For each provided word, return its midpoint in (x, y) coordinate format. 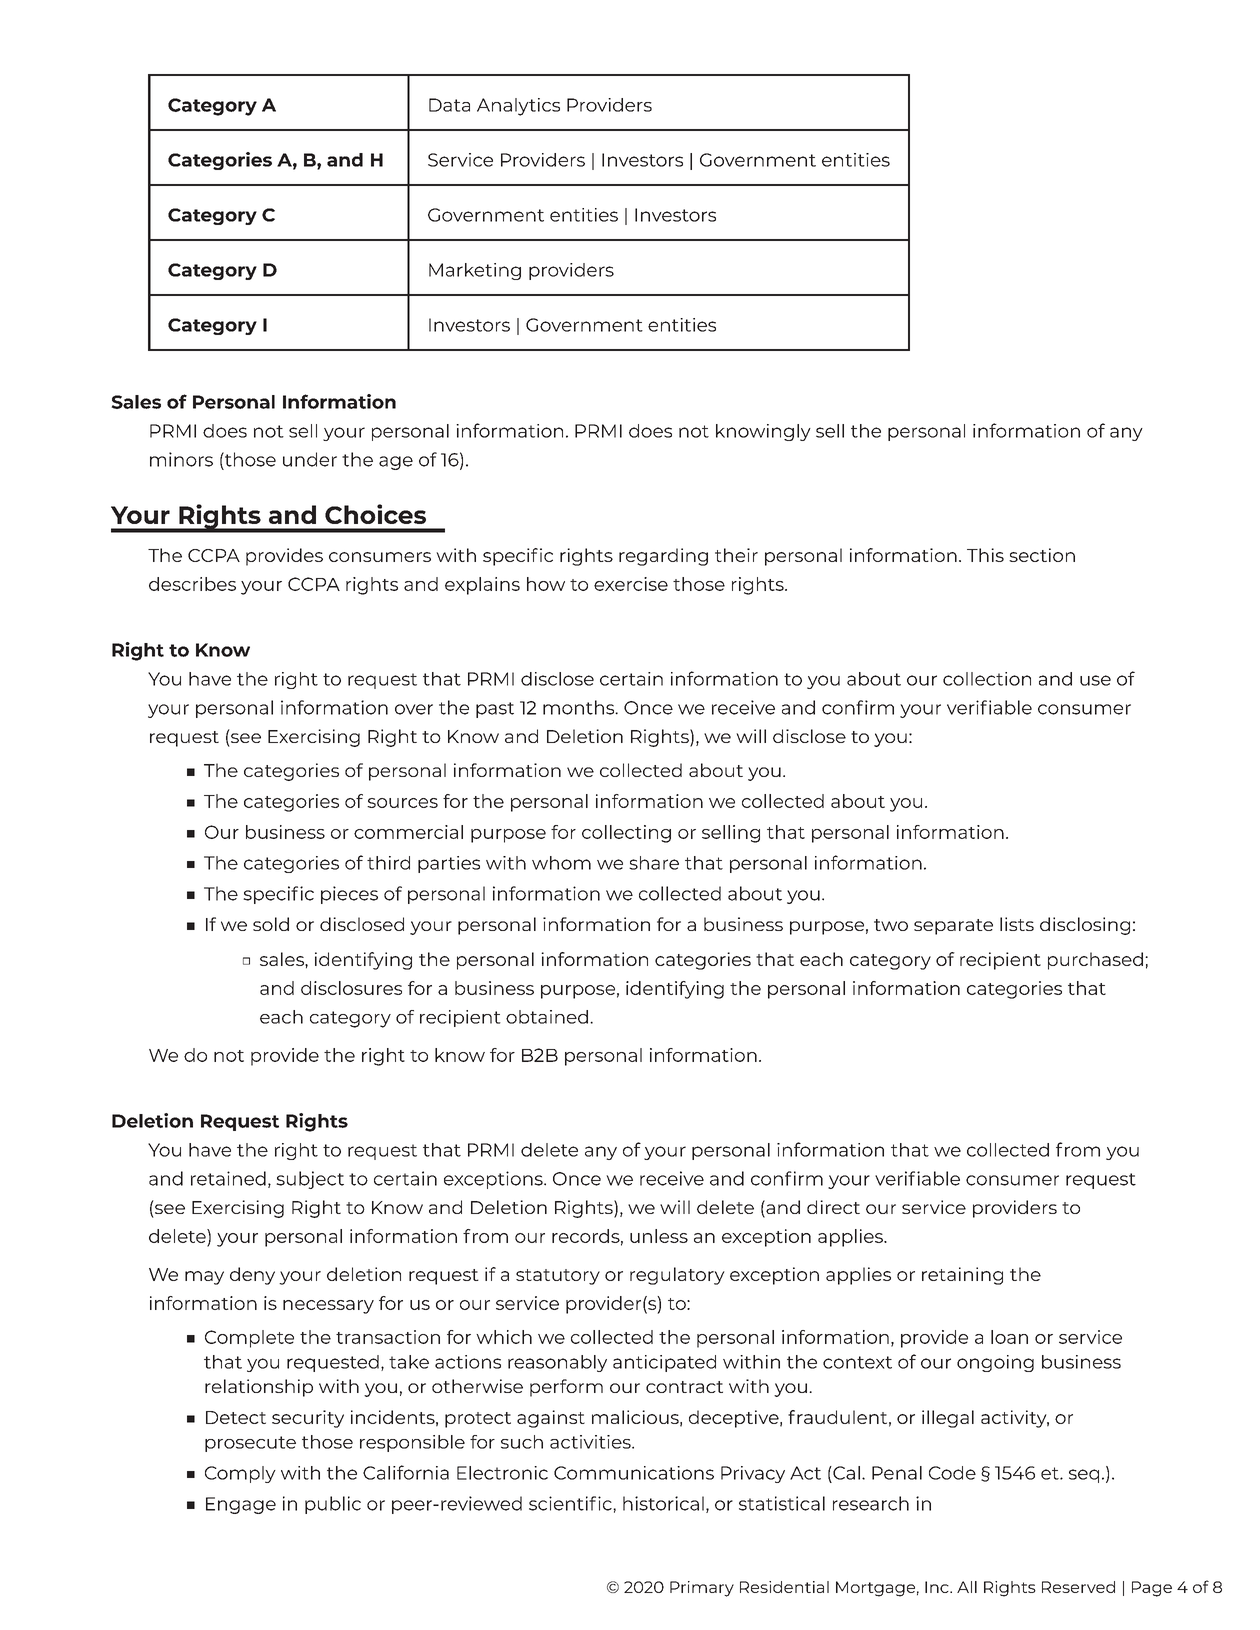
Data (449, 105)
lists (1017, 924)
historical (663, 1503)
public (333, 1505)
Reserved (1078, 1587)
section (1042, 555)
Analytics (518, 107)
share (654, 863)
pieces (349, 895)
